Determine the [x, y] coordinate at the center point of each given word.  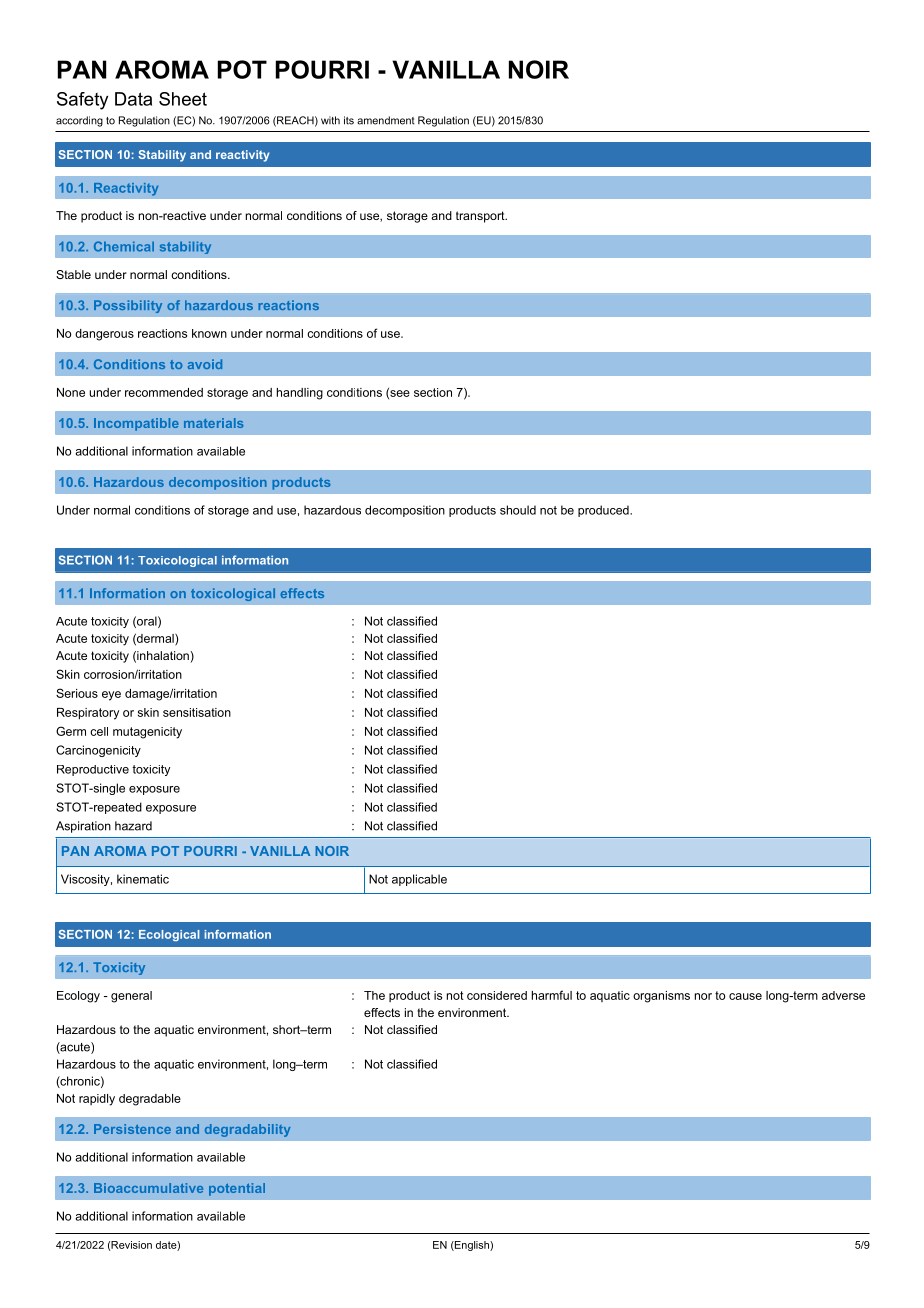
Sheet [183, 99]
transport [481, 217]
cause [745, 996]
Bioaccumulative [148, 1188]
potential [237, 1189]
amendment [386, 120]
